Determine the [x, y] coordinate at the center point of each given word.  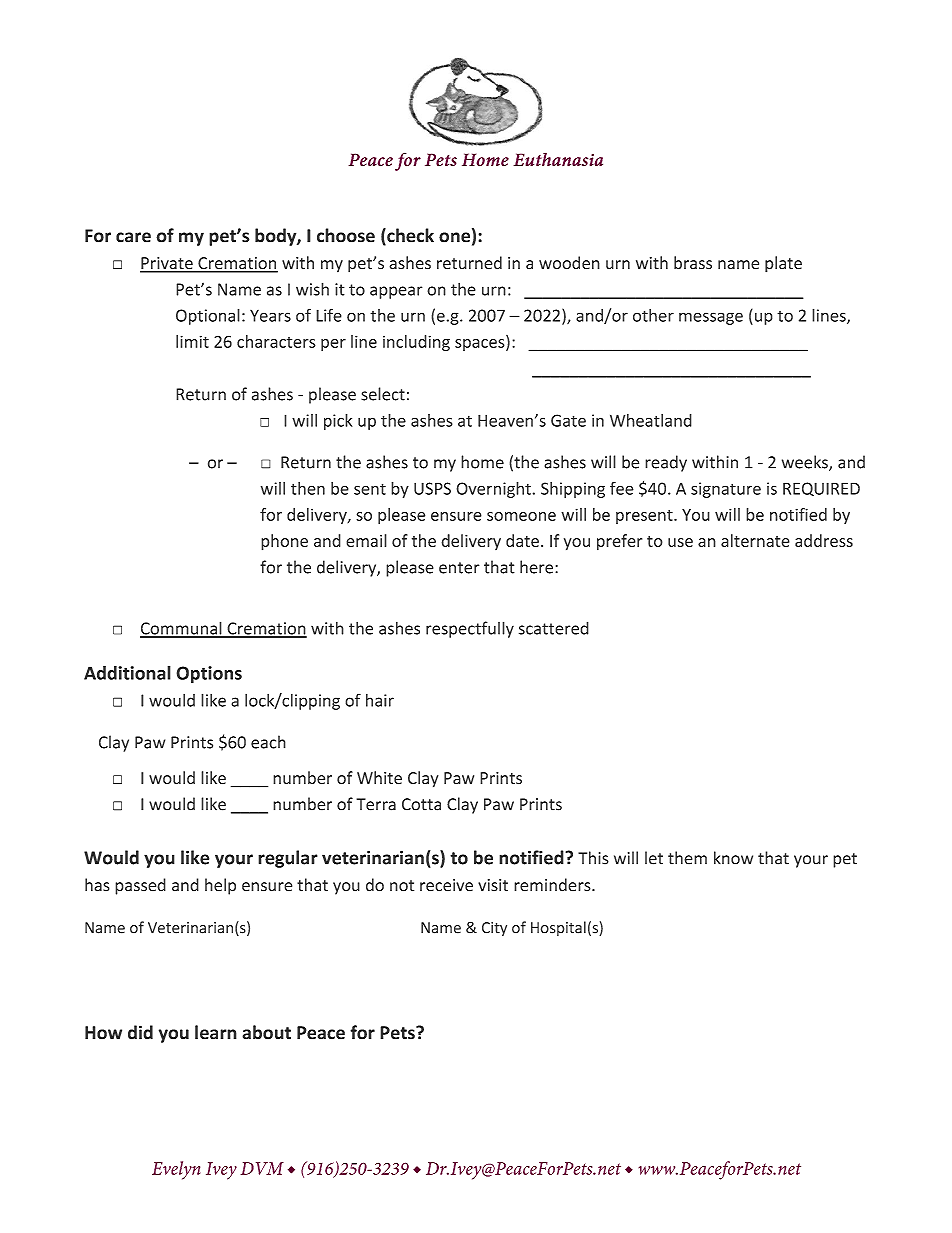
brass [693, 263]
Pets [398, 1033]
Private [167, 264]
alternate [755, 540]
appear [396, 292]
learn [216, 1032]
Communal [182, 629]
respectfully [470, 629]
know [733, 858]
